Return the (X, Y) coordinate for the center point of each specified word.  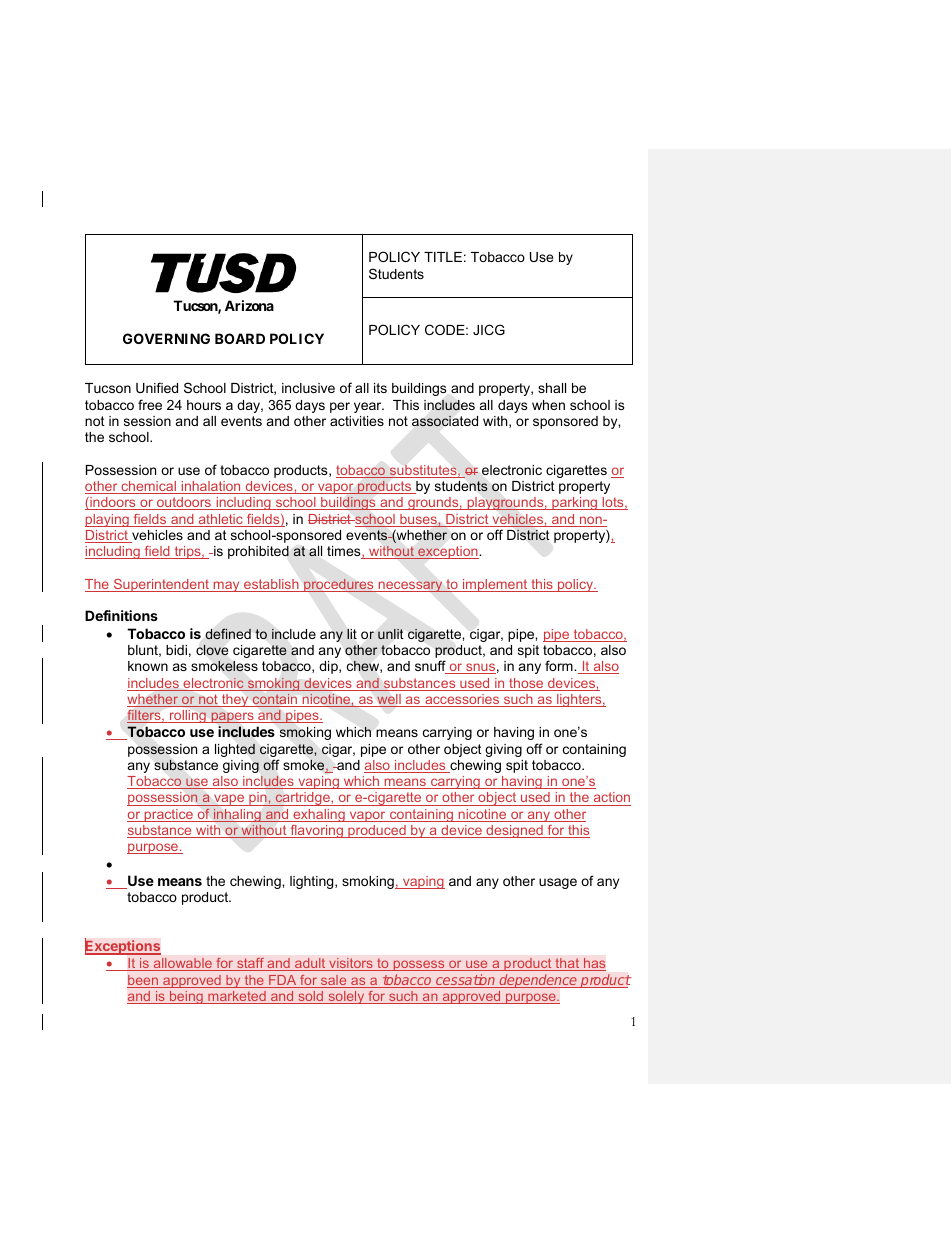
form (560, 665)
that (567, 964)
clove (212, 650)
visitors (351, 964)
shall (552, 388)
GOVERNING (166, 338)
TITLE (443, 257)
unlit (390, 634)
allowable (182, 964)
